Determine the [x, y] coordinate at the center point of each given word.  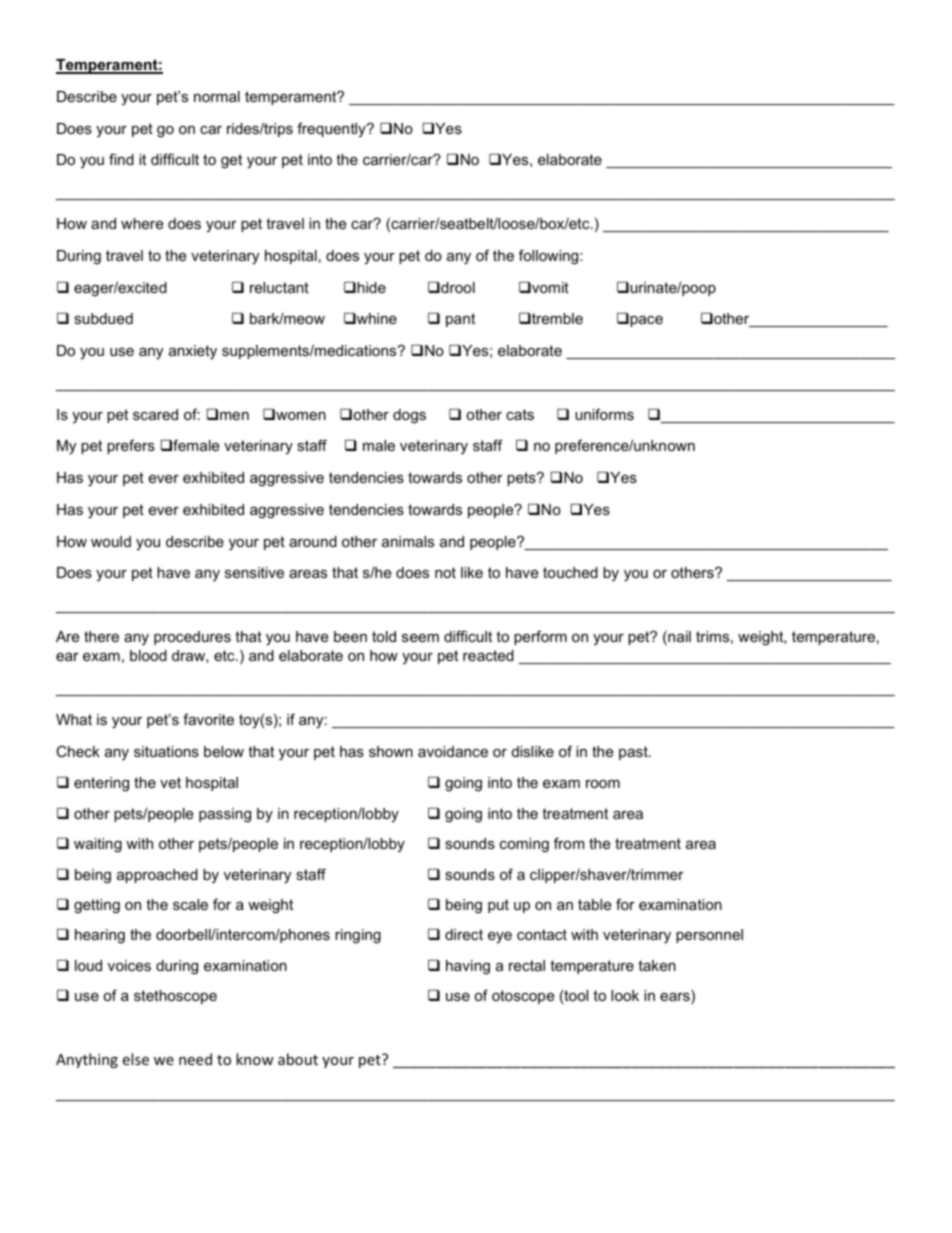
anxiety [193, 352]
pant [460, 320]
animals [408, 541]
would [111, 541]
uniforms [604, 414]
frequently [332, 129]
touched [570, 572]
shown [391, 751]
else [136, 1059]
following [550, 257]
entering [101, 784]
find [121, 159]
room [603, 784]
